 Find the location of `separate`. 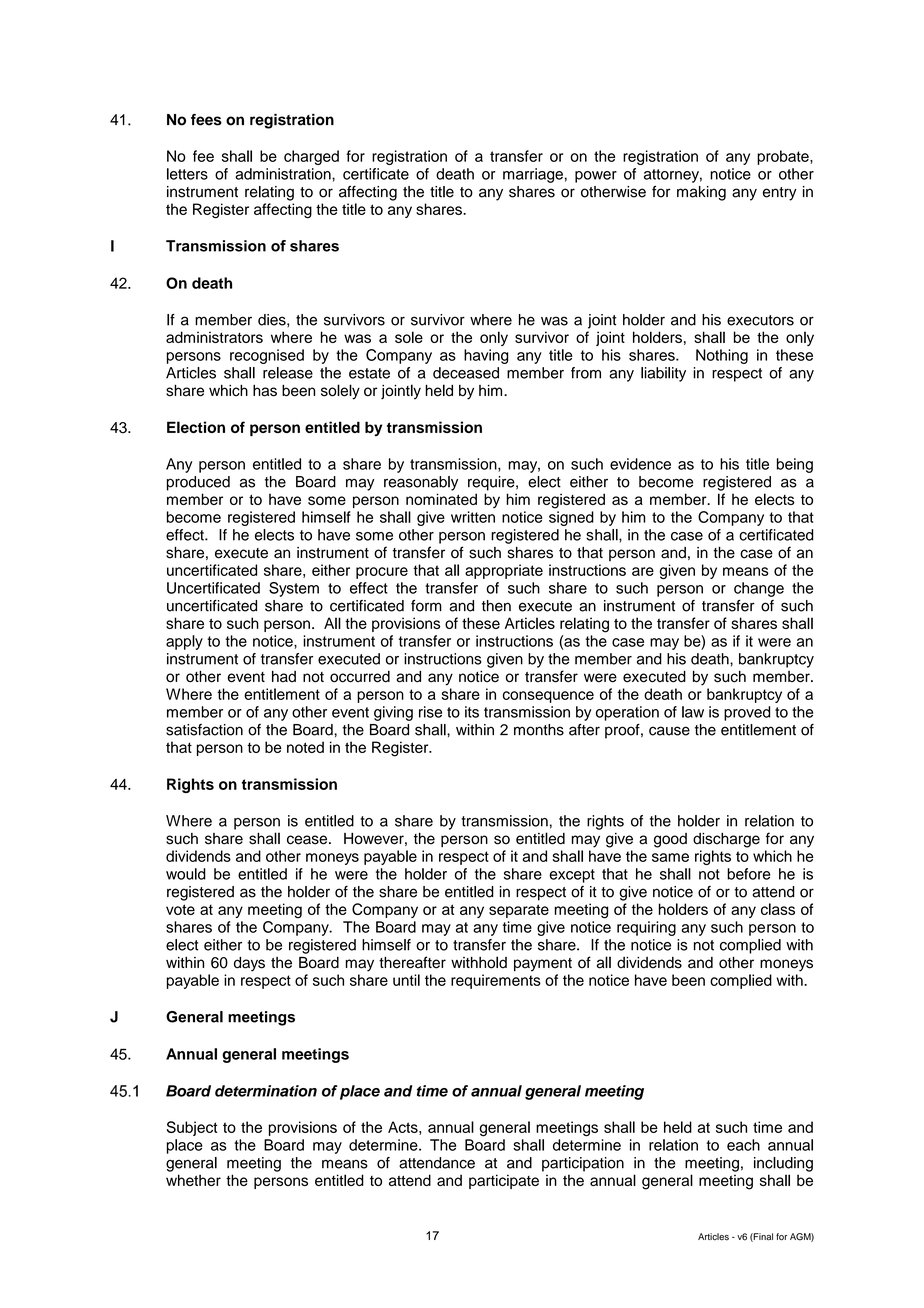

separate is located at coordinates (519, 911).
